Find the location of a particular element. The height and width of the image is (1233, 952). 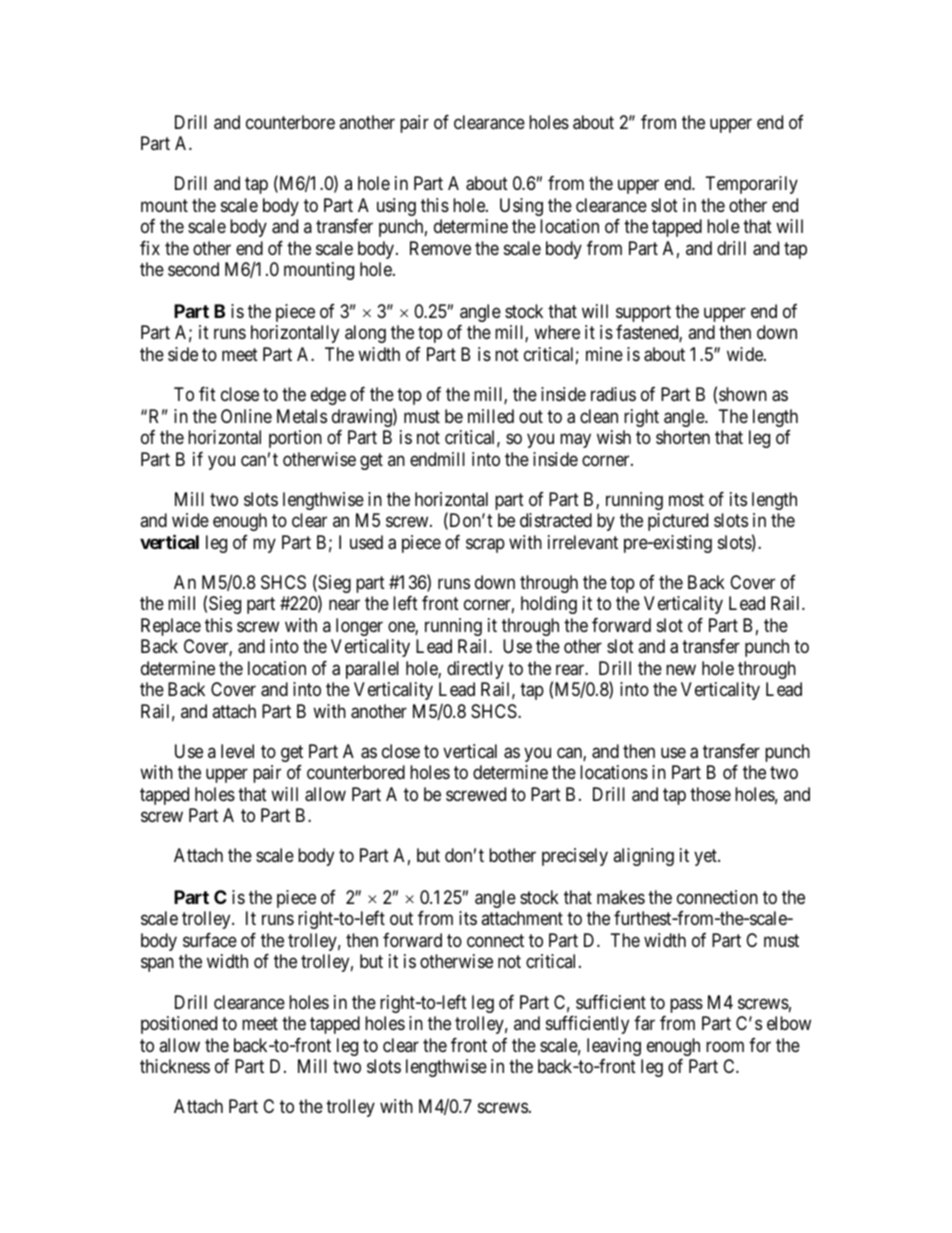

positioned is located at coordinates (179, 1025).
